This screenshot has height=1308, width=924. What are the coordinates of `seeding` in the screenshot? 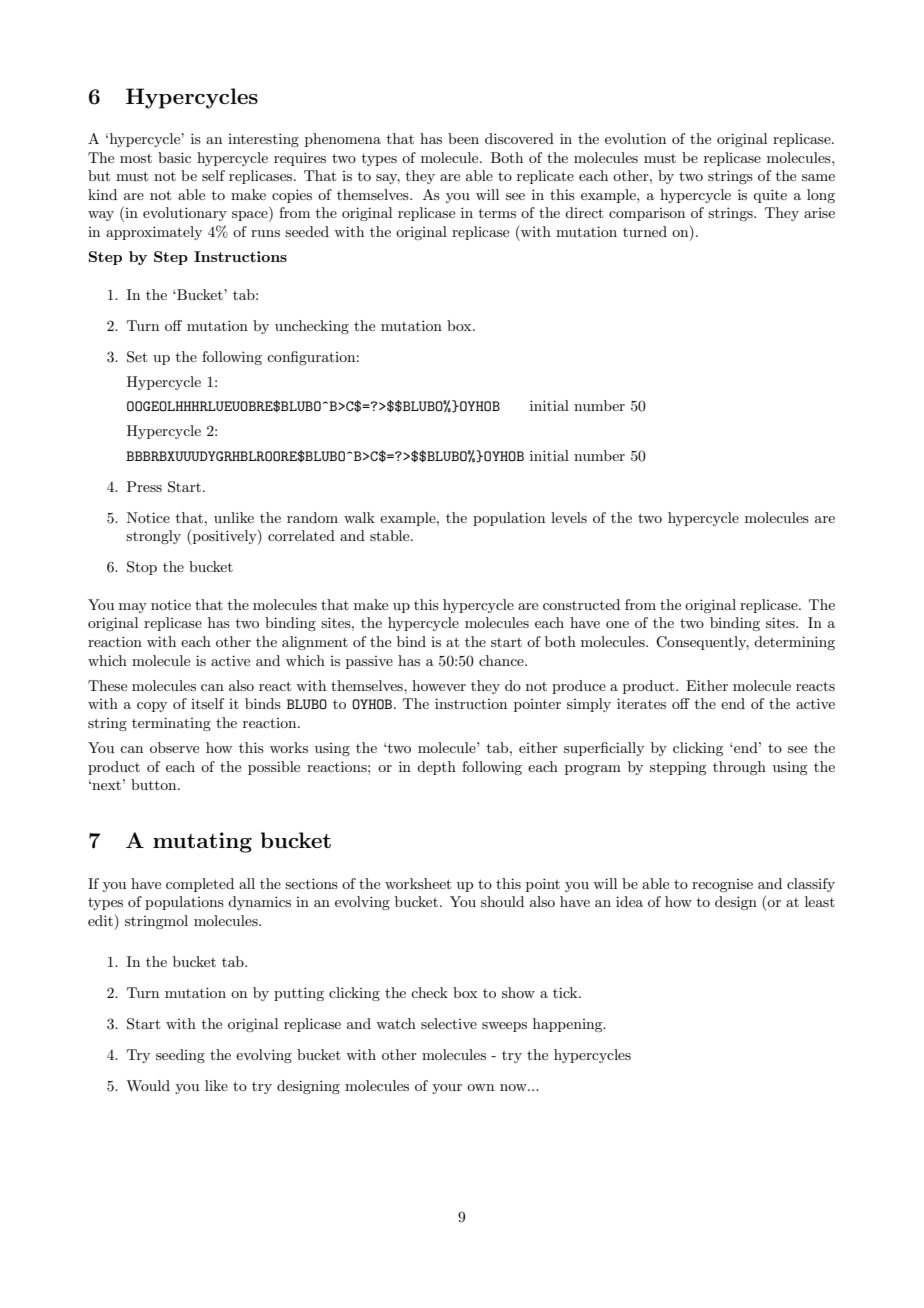 It's located at (180, 1056).
